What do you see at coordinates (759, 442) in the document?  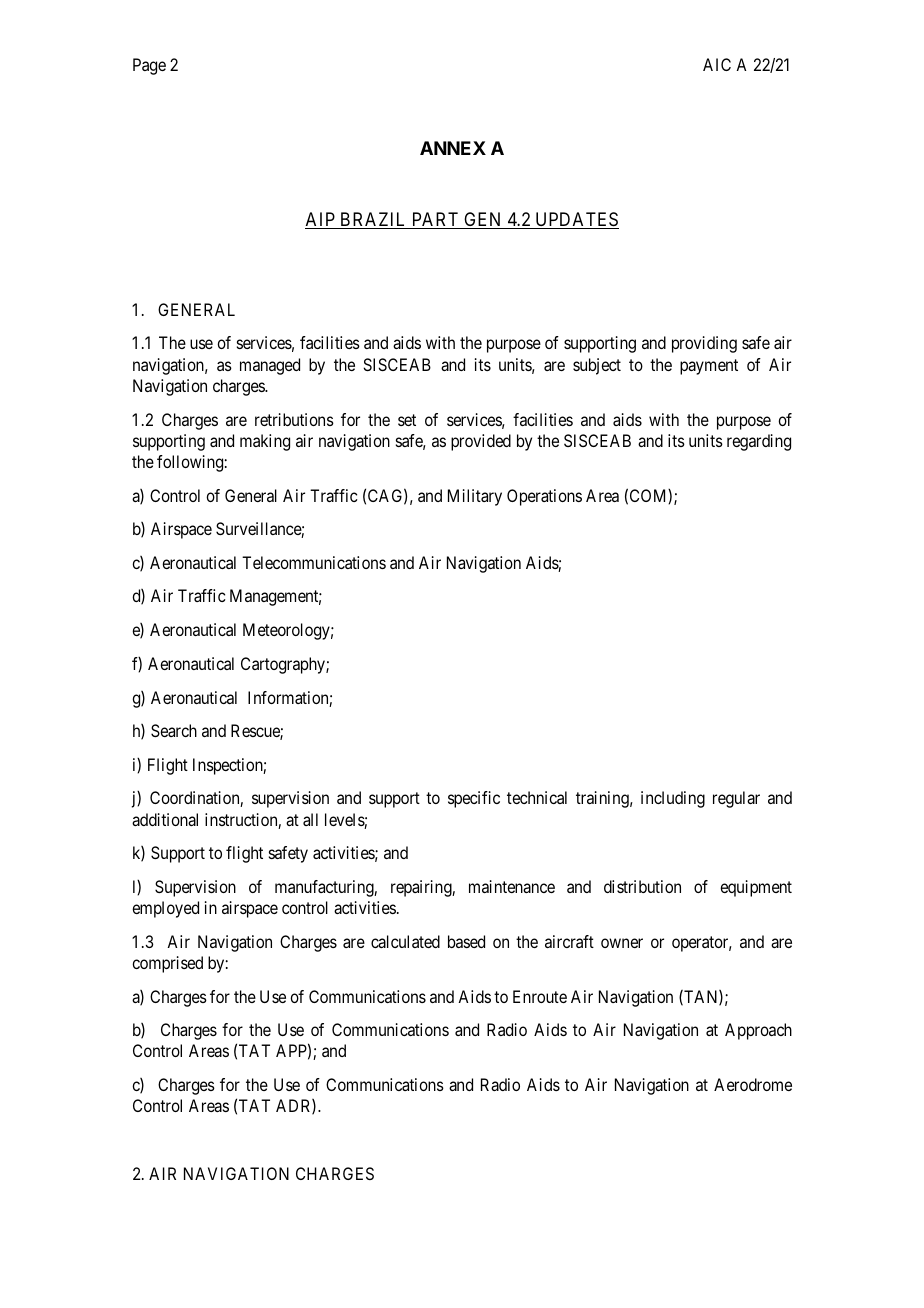 I see `regarding` at bounding box center [759, 442].
